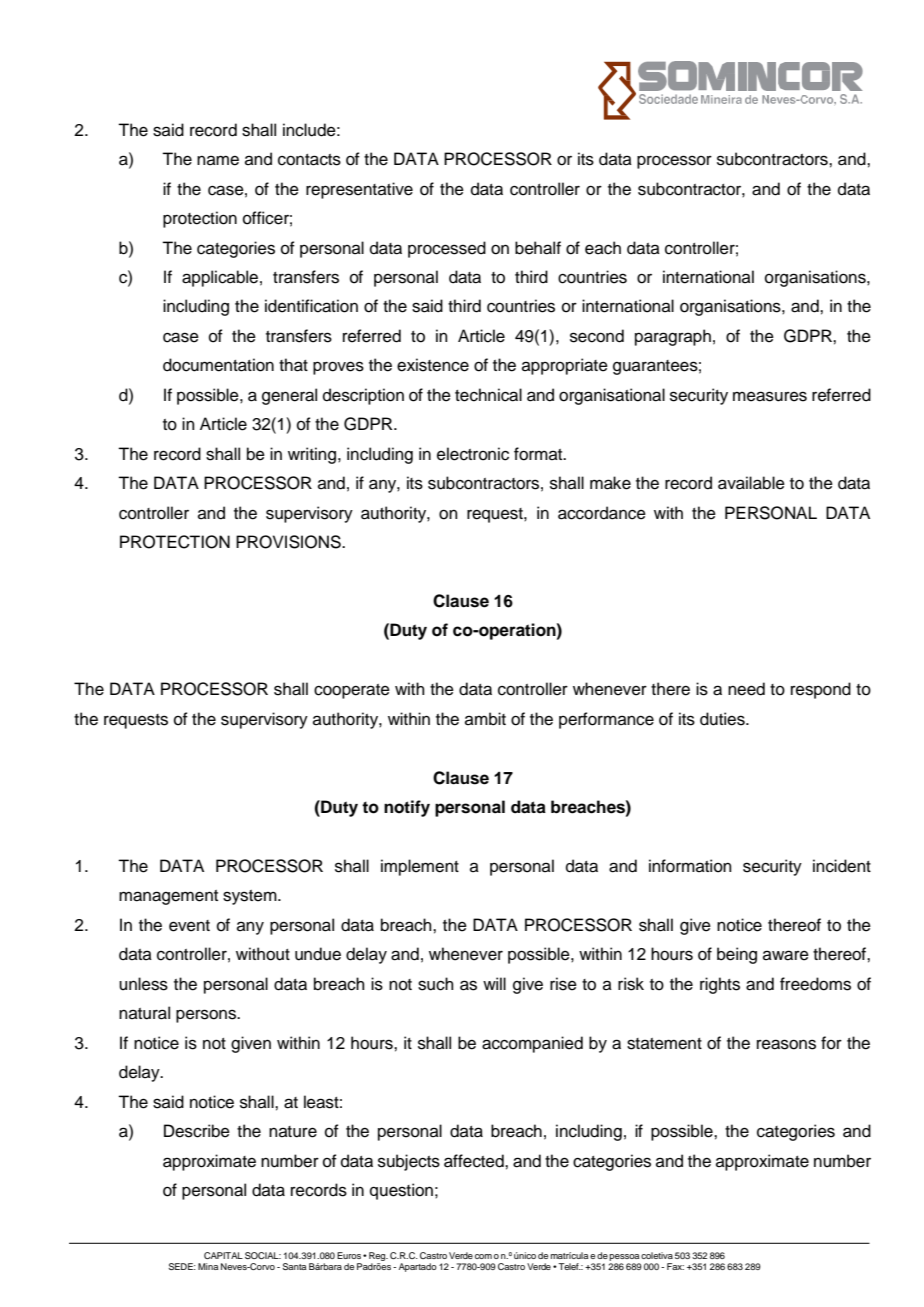 The height and width of the document is (1307, 924). Describe the element at coordinates (218, 160) in the document. I see `name` at that location.
